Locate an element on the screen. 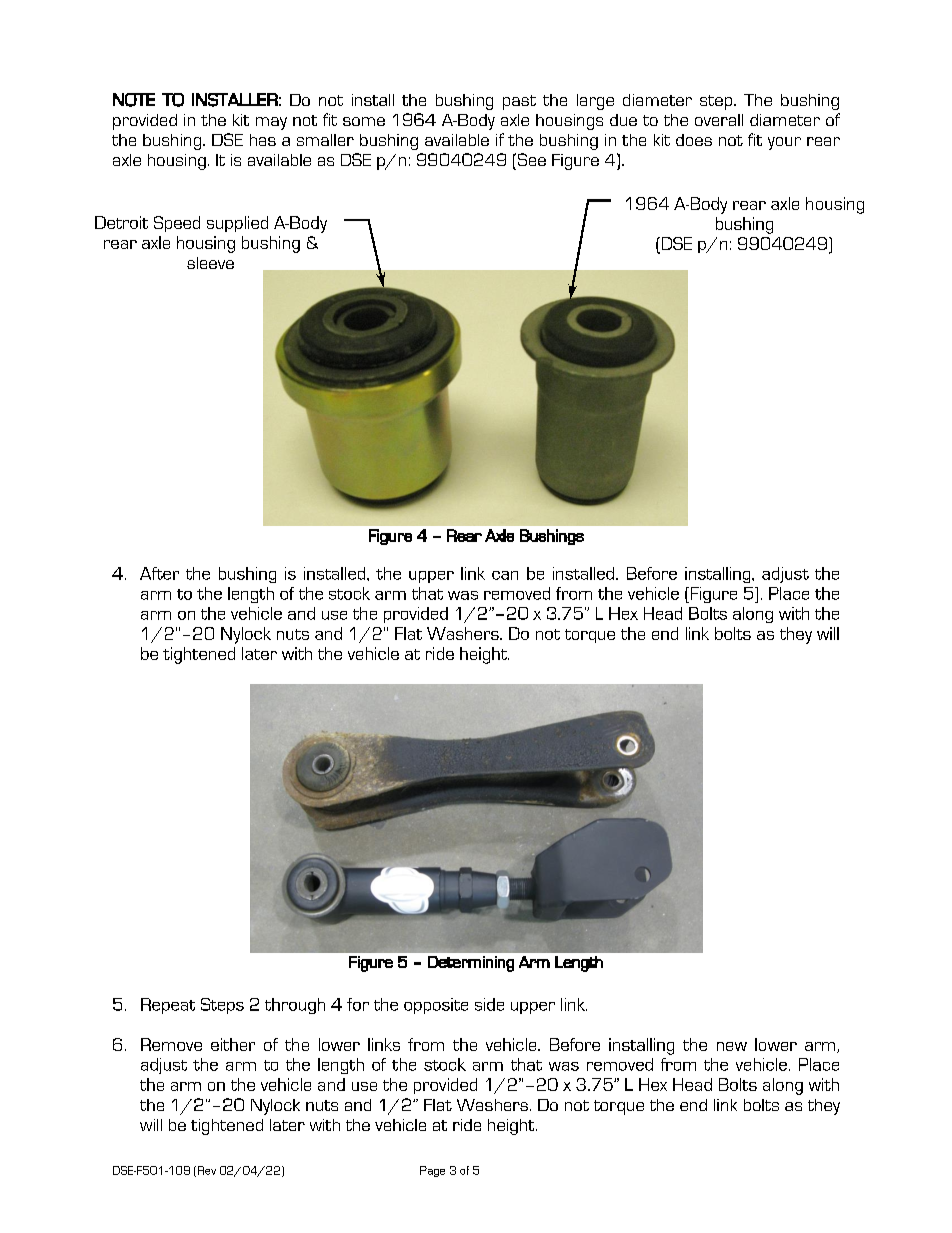 This screenshot has height=1233, width=952. can is located at coordinates (505, 575).
